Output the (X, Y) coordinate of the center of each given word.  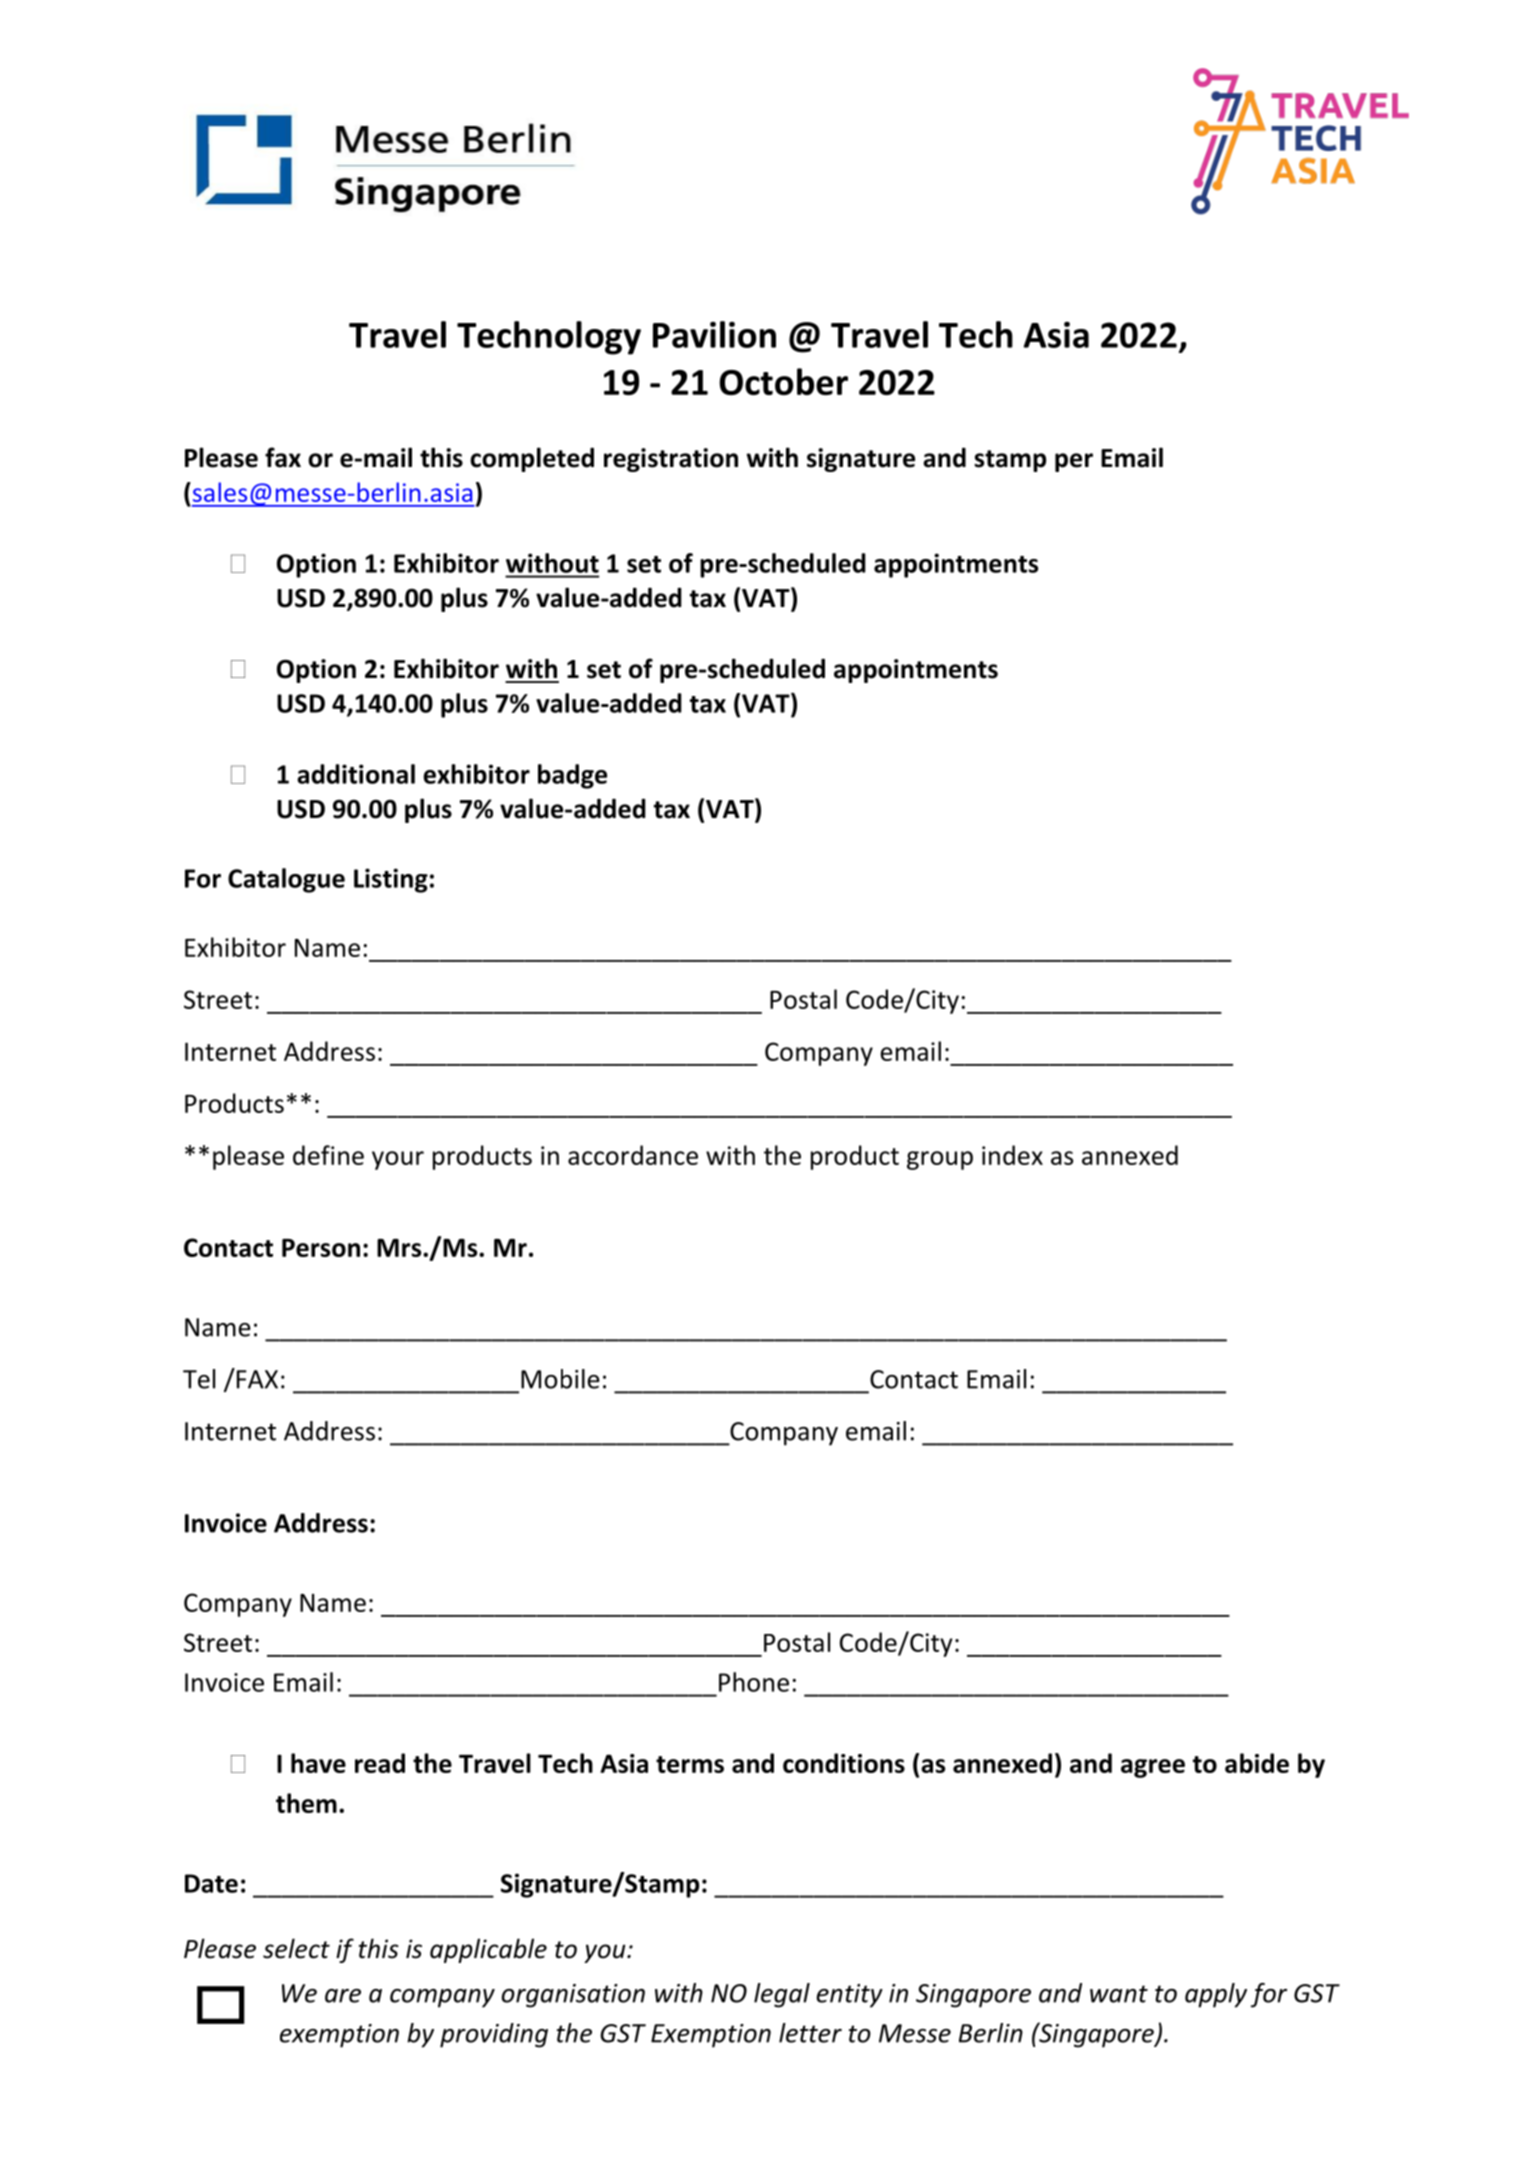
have (318, 1763)
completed (532, 459)
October (783, 381)
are (343, 1996)
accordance (633, 1155)
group (940, 1160)
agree (1153, 1768)
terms (690, 1764)
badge (572, 776)
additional (356, 774)
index (1012, 1155)
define (328, 1155)
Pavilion (714, 334)
